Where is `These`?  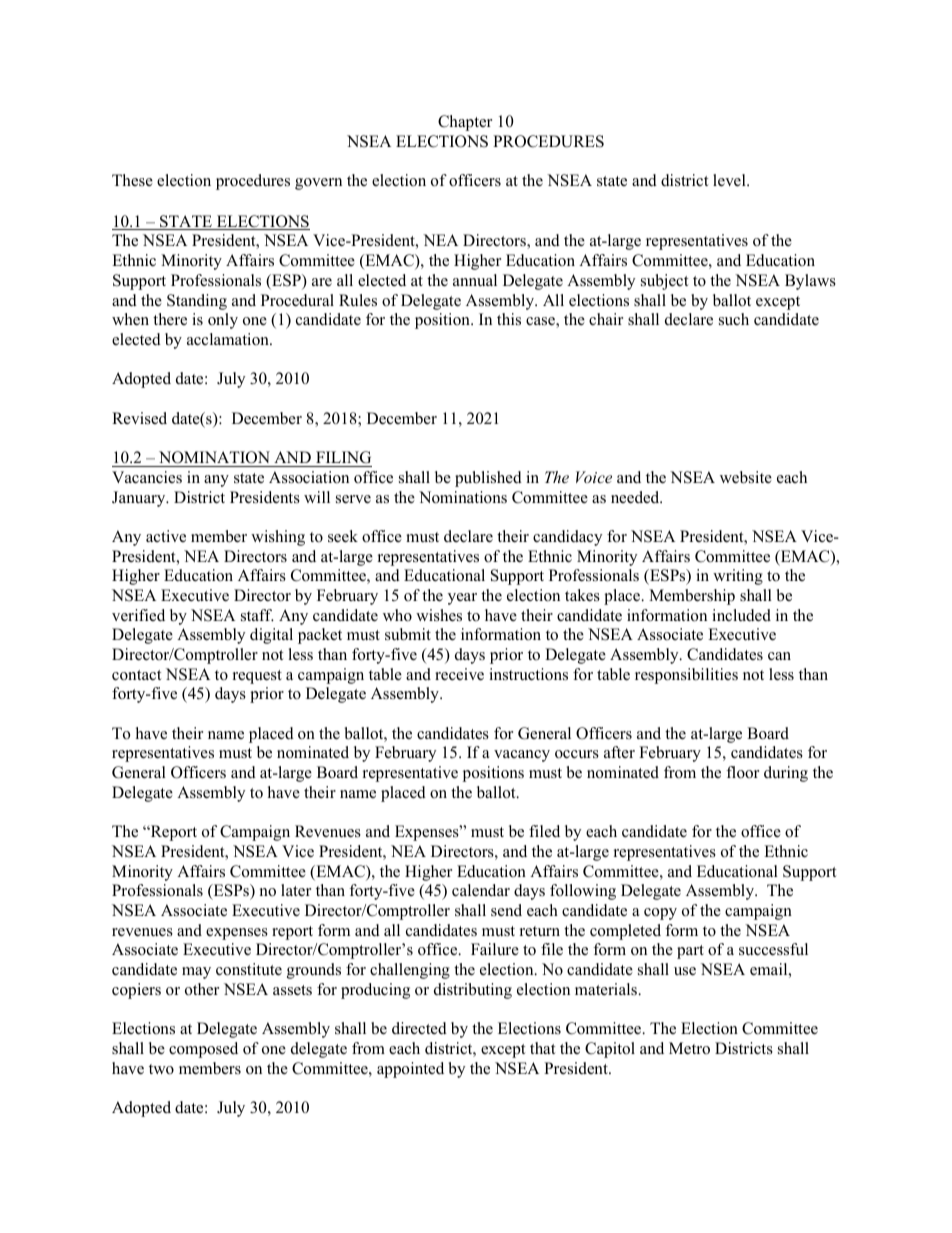
These is located at coordinates (132, 180).
